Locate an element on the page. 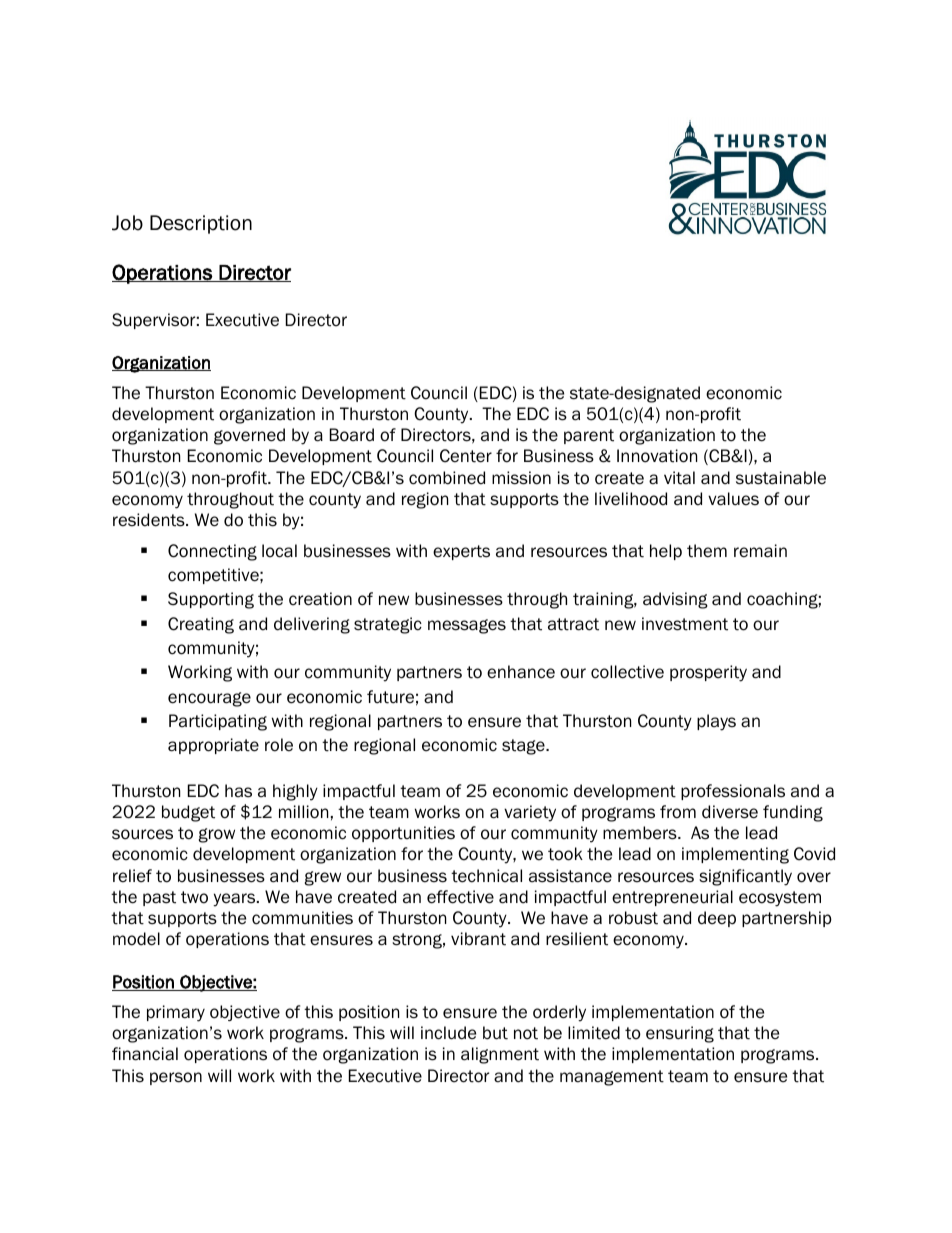 The image size is (952, 1233). alignment is located at coordinates (500, 1055).
